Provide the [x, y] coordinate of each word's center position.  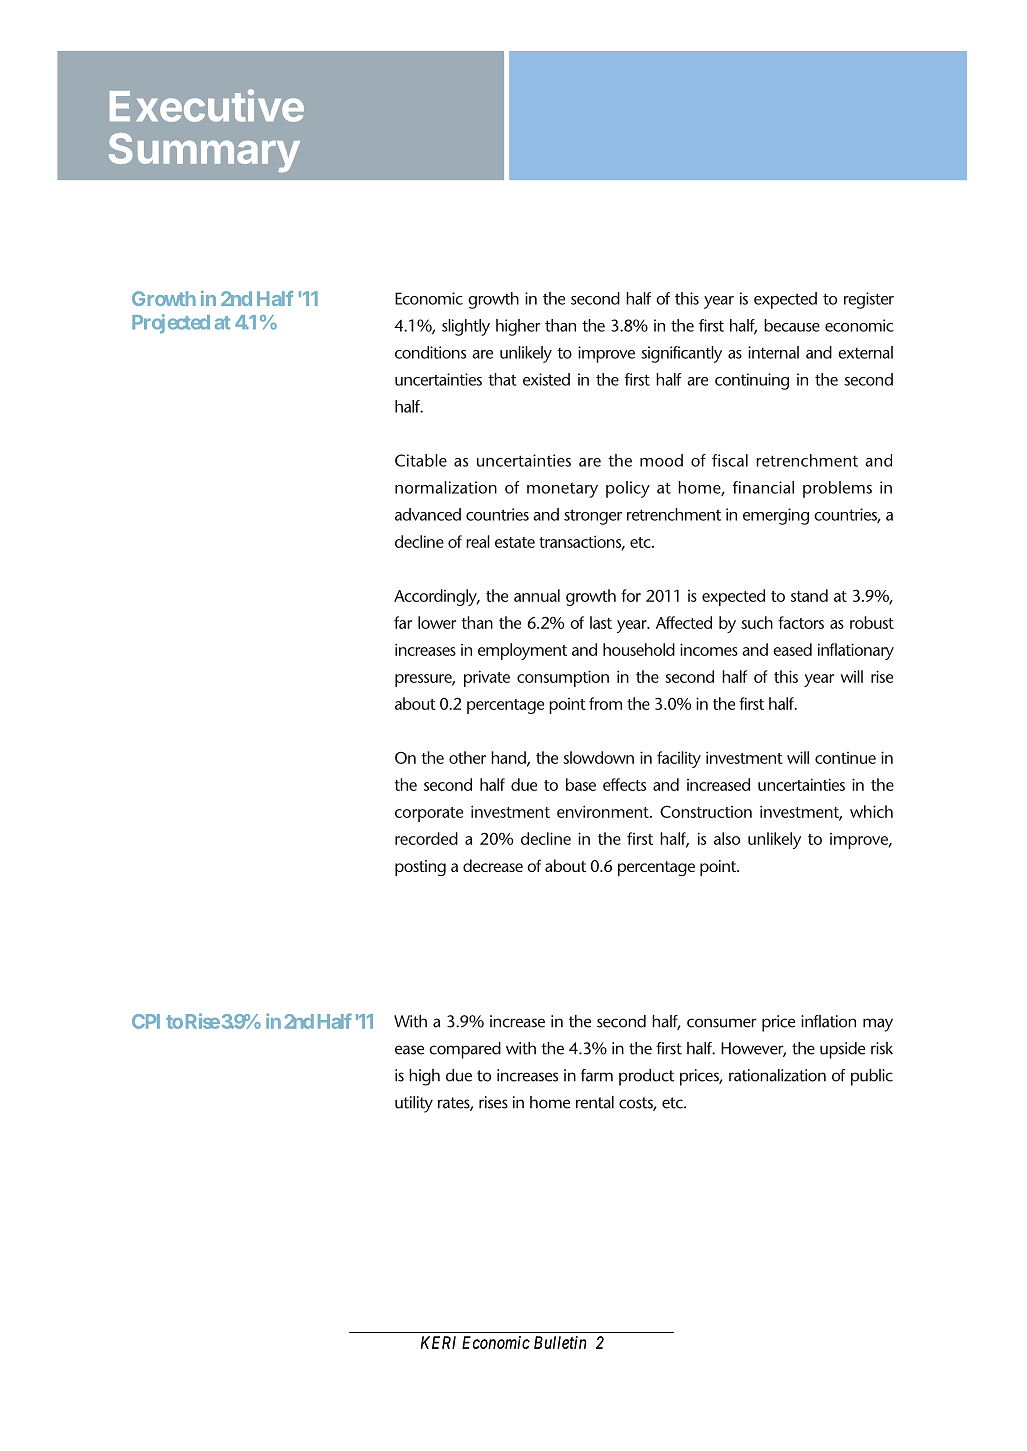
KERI [438, 1342]
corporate [429, 814]
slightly [466, 327]
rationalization [777, 1075]
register [869, 300]
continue [845, 758]
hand [509, 758]
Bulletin [560, 1342]
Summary [204, 152]
